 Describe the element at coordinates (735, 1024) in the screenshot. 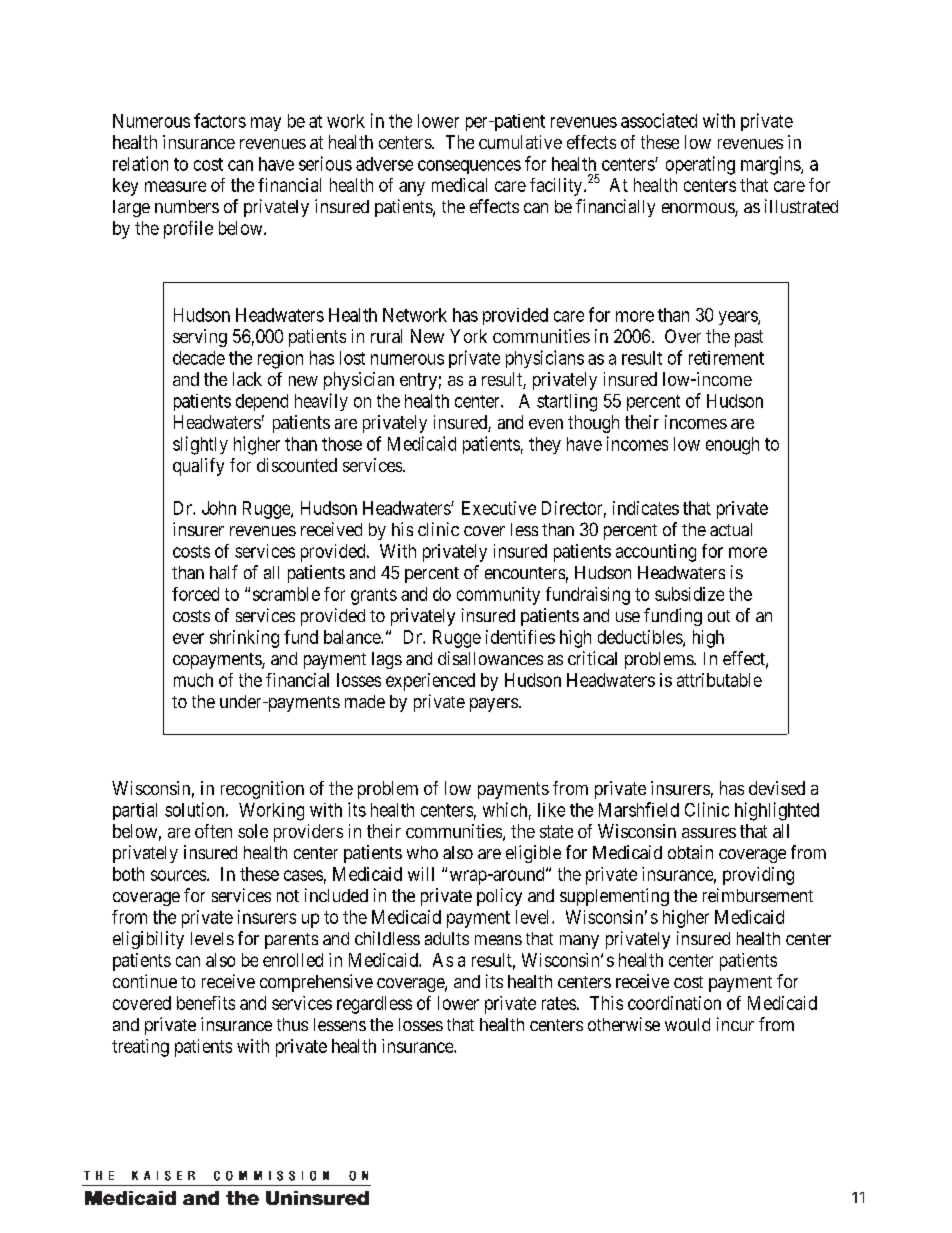

I see `incur` at that location.
